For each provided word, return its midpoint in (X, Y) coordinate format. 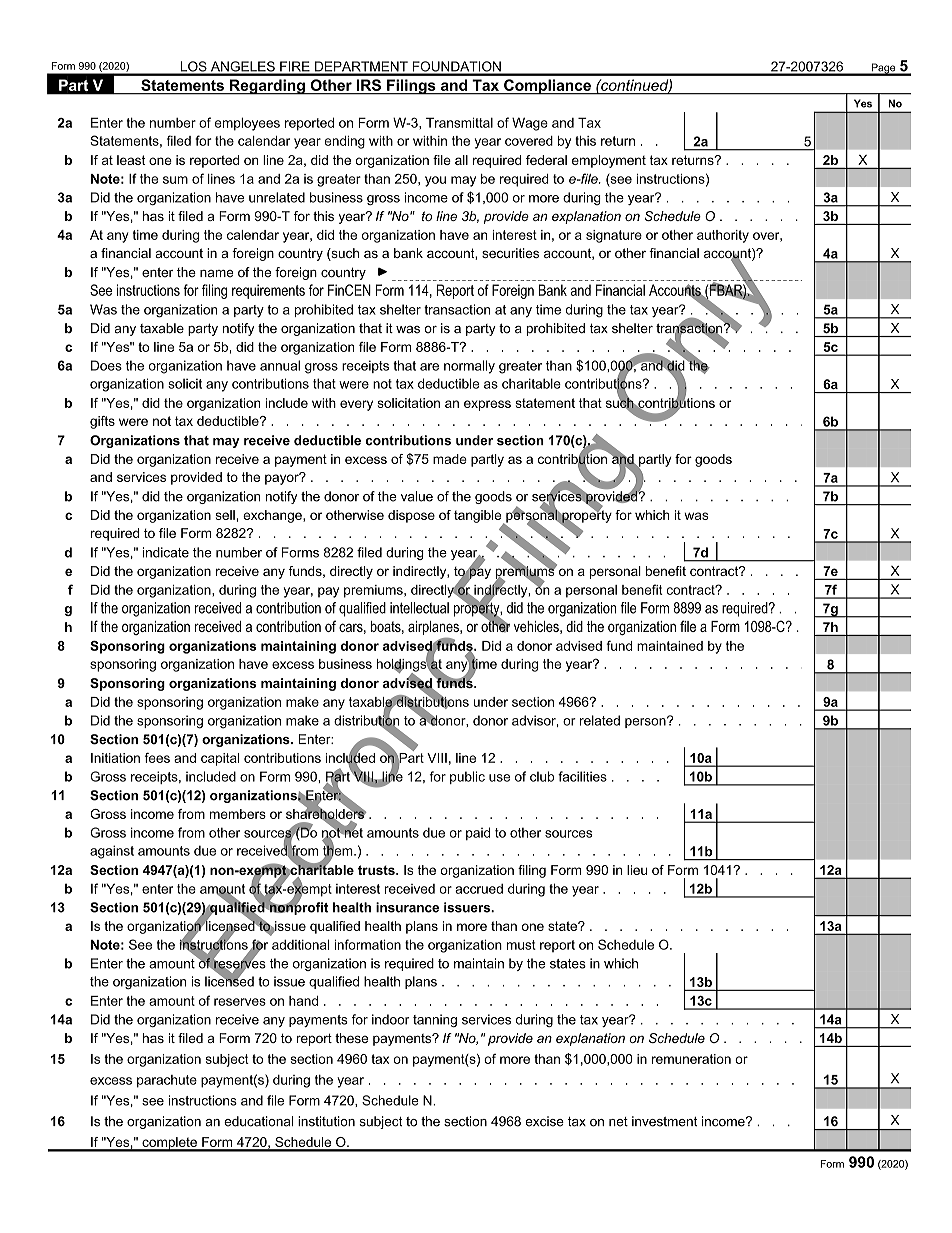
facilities (582, 776)
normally (469, 367)
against (112, 852)
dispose (411, 516)
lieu (637, 870)
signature (614, 236)
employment (609, 161)
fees (157, 758)
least (131, 160)
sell (225, 515)
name (217, 274)
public (467, 777)
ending (344, 142)
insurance (407, 907)
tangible (479, 517)
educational (258, 1121)
